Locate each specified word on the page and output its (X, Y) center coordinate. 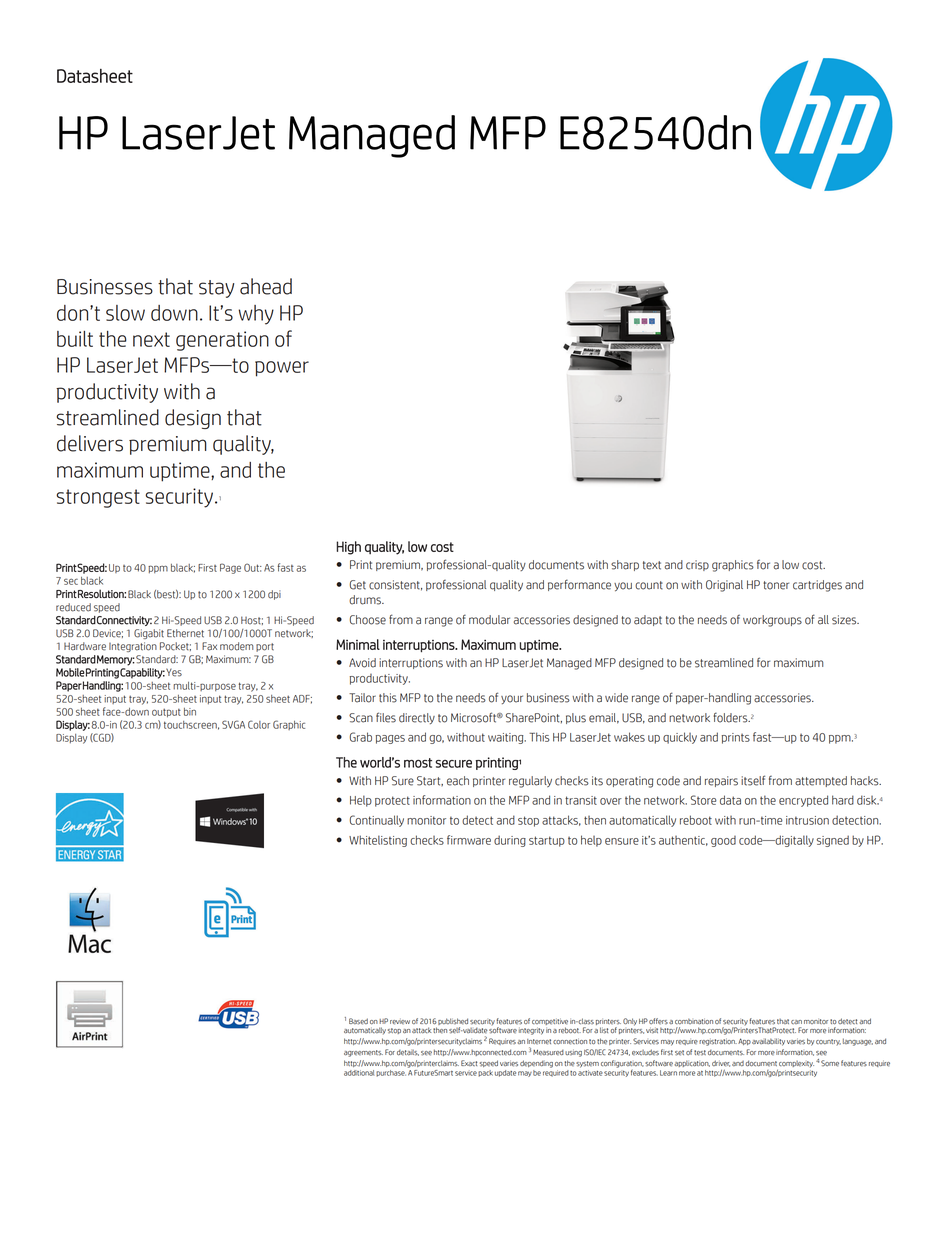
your (512, 699)
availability (768, 1042)
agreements (363, 1053)
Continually (377, 821)
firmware (469, 840)
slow (125, 313)
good (723, 841)
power (282, 369)
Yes (174, 672)
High (348, 548)
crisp (697, 565)
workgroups (772, 621)
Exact (469, 1063)
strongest (98, 498)
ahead (266, 286)
